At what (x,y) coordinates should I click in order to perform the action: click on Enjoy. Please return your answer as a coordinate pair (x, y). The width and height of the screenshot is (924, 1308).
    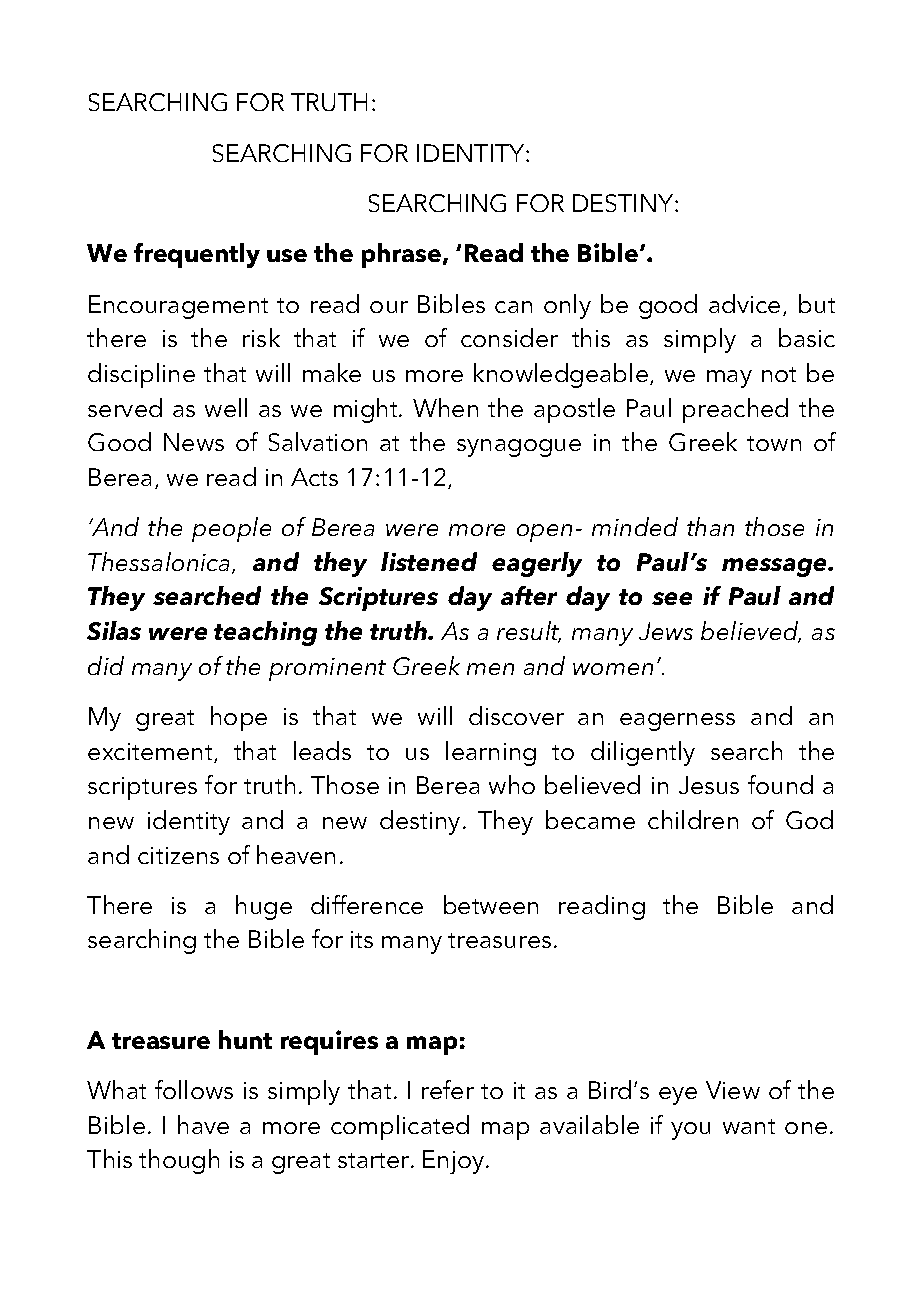
    Looking at the image, I should click on (455, 1162).
